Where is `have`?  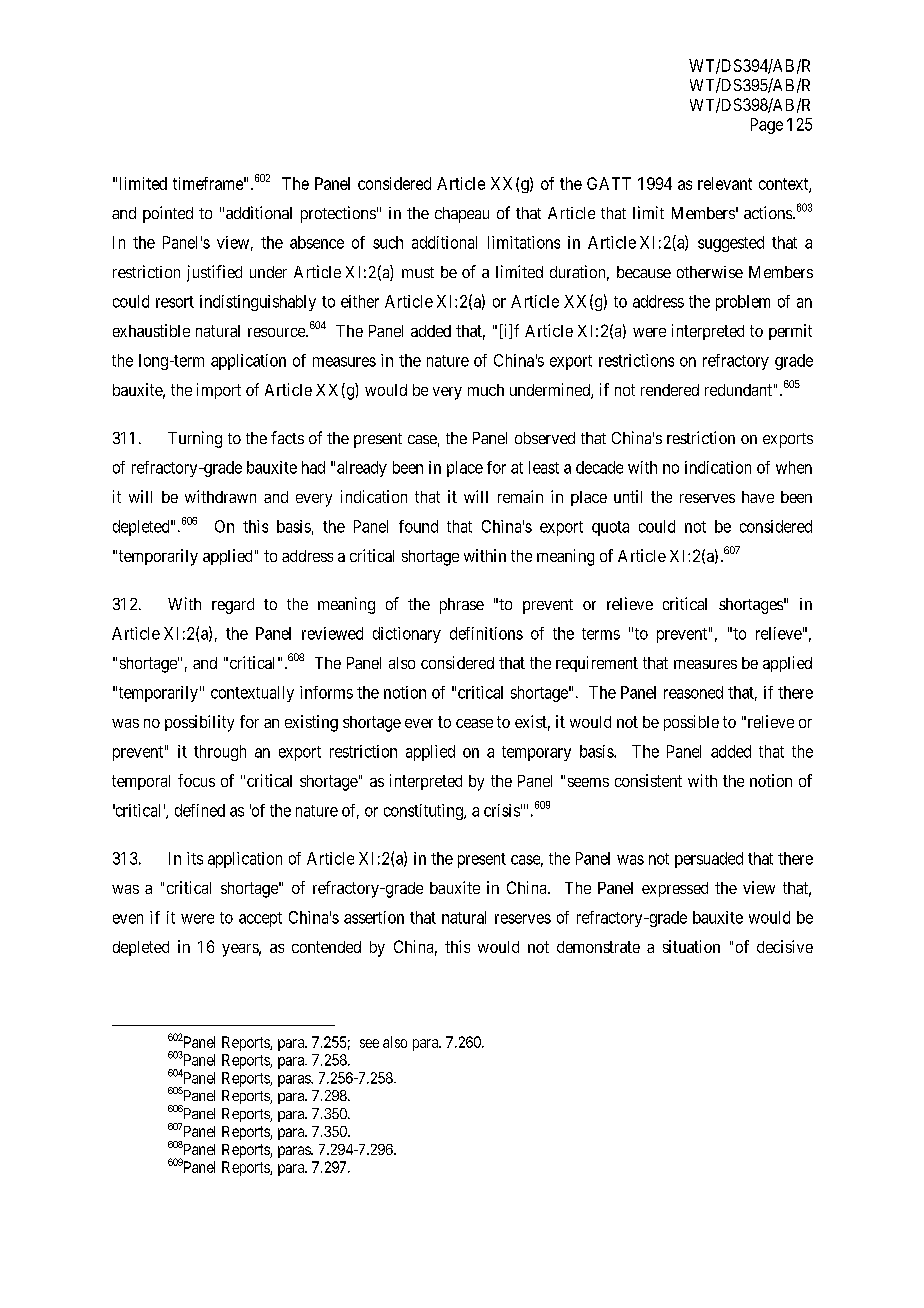 have is located at coordinates (758, 497).
